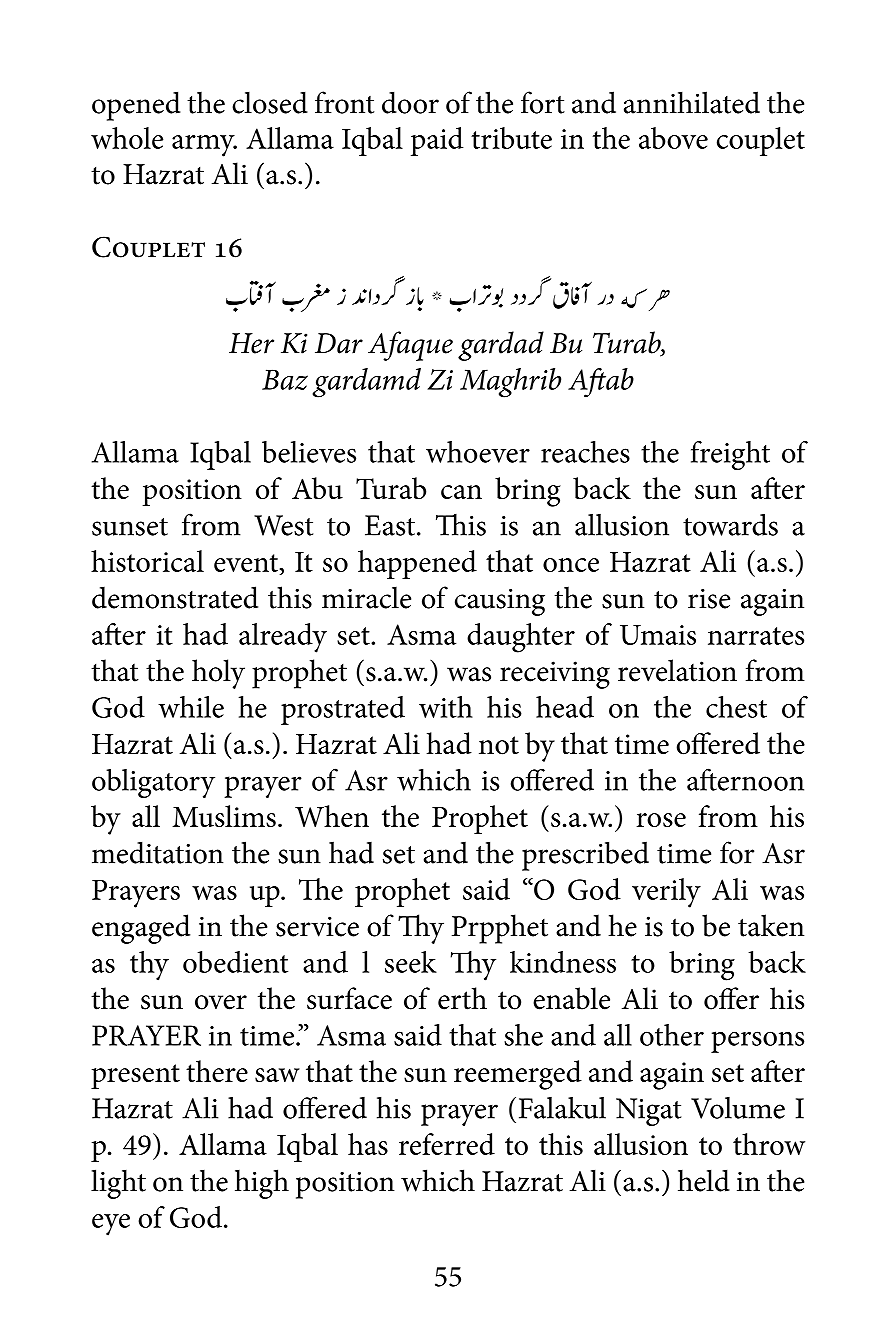 This image has height=1327, width=896. What do you see at coordinates (157, 852) in the image?
I see `meditation` at bounding box center [157, 852].
